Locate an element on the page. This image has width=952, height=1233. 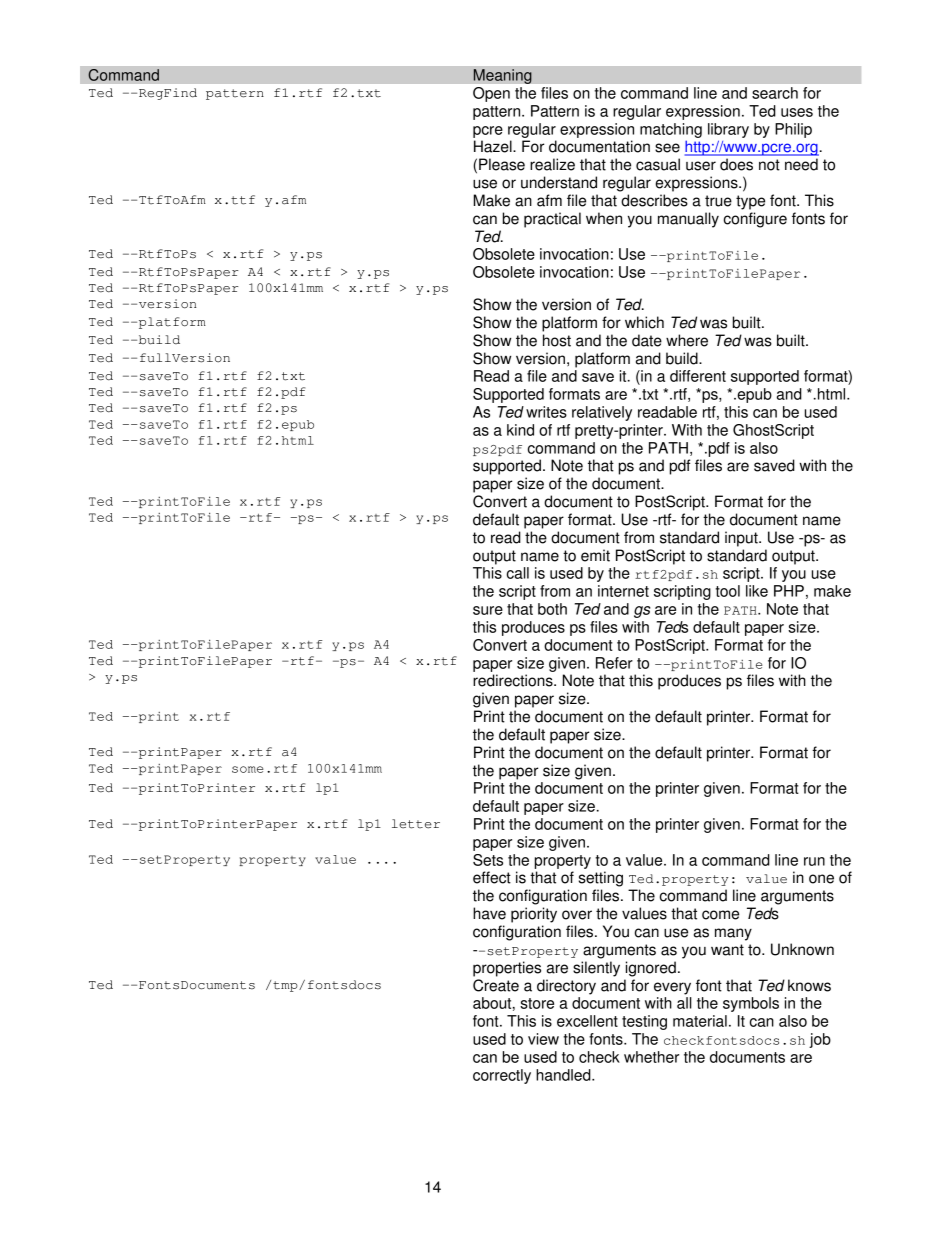
casual is located at coordinates (658, 164).
